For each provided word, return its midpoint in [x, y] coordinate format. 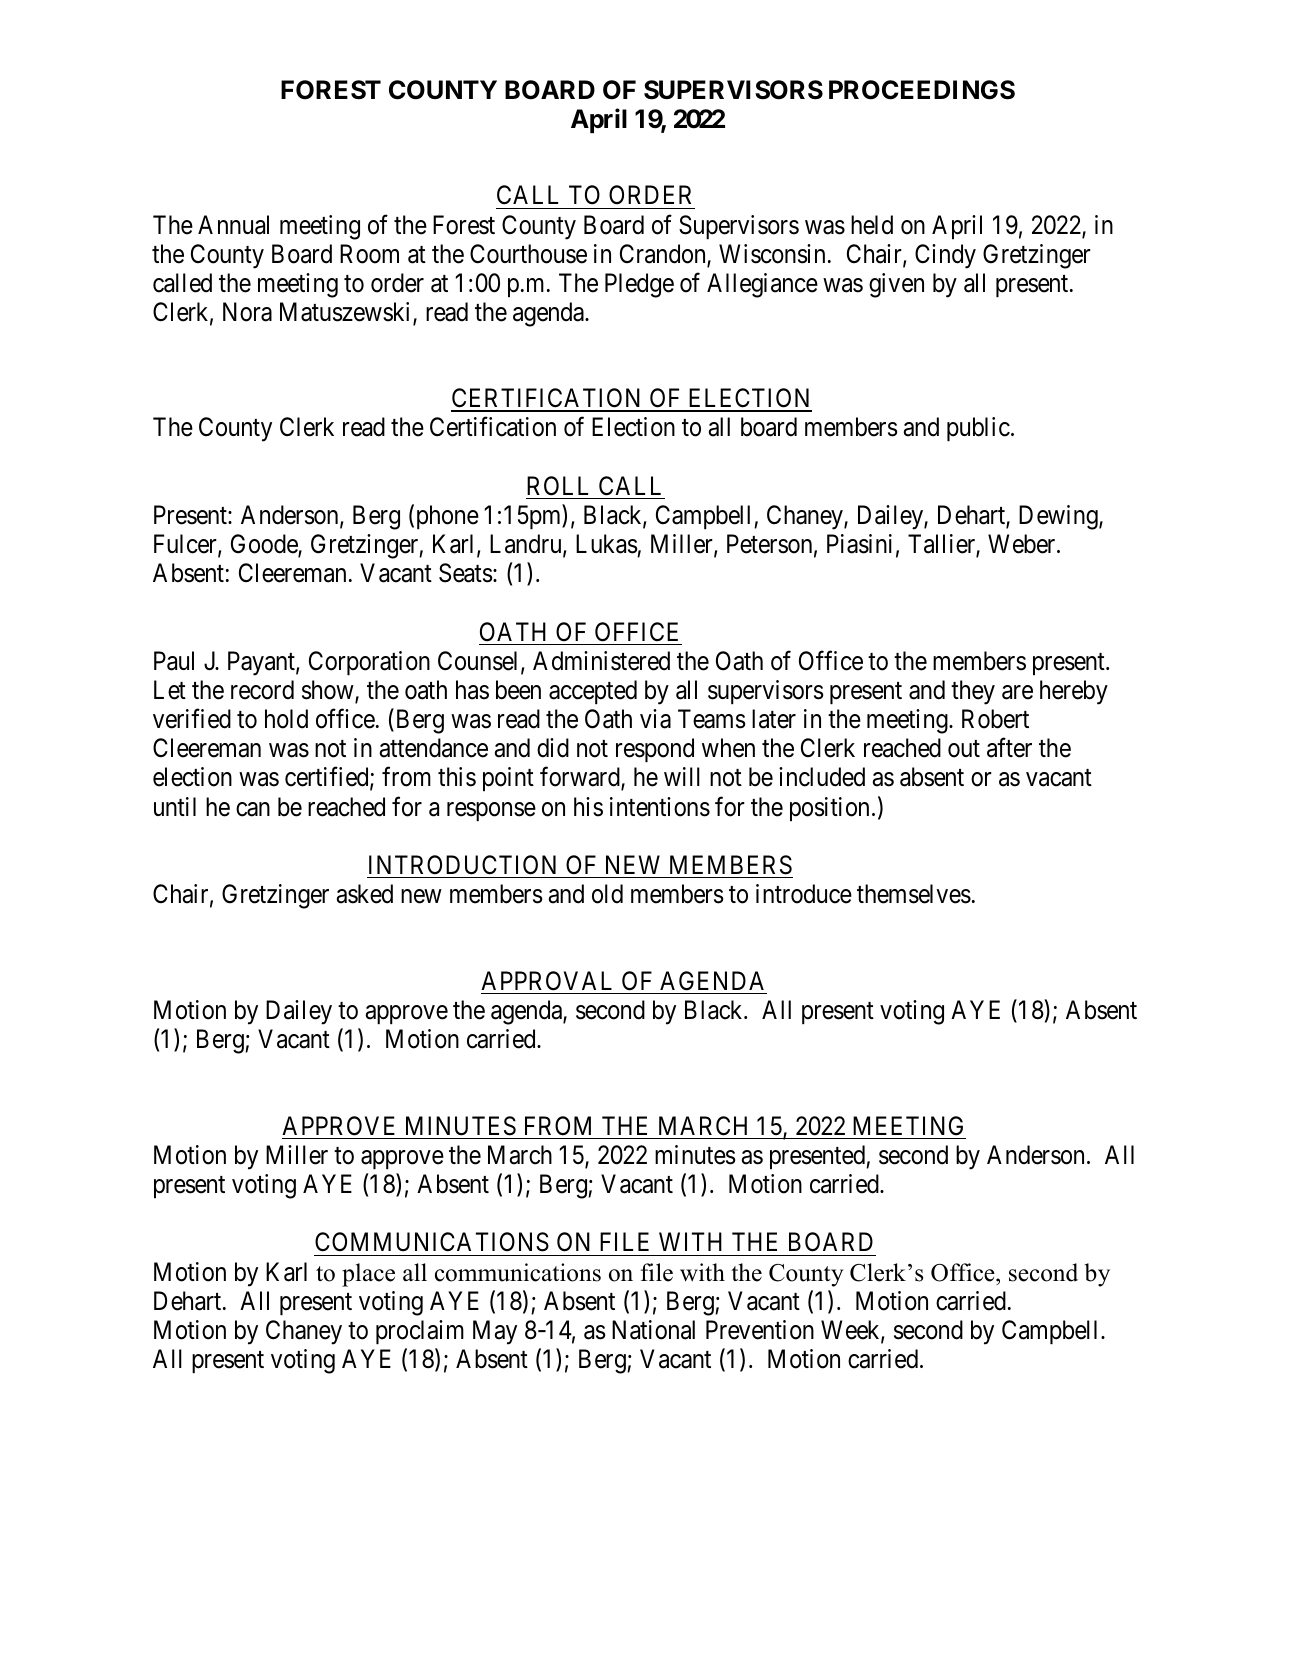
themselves [914, 894]
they [973, 692]
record [262, 690]
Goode [265, 545]
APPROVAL [546, 981]
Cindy [945, 256]
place [368, 1275]
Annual [233, 225]
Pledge [639, 285]
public [978, 429]
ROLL [557, 486]
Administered [601, 661]
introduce [804, 894]
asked [365, 894]
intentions [660, 807]
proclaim [420, 1332]
